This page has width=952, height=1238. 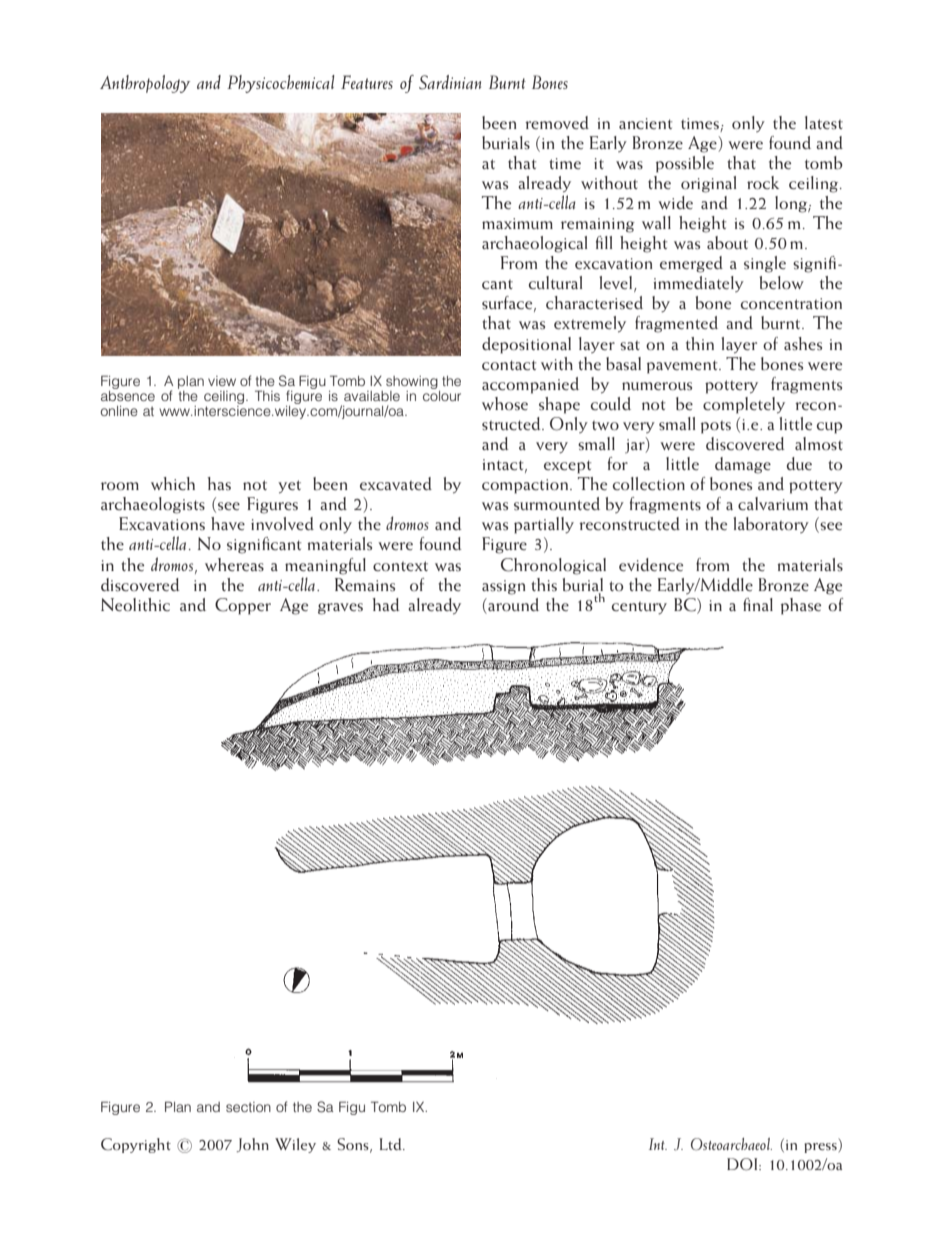 I want to click on Anthropology, so click(x=145, y=84).
